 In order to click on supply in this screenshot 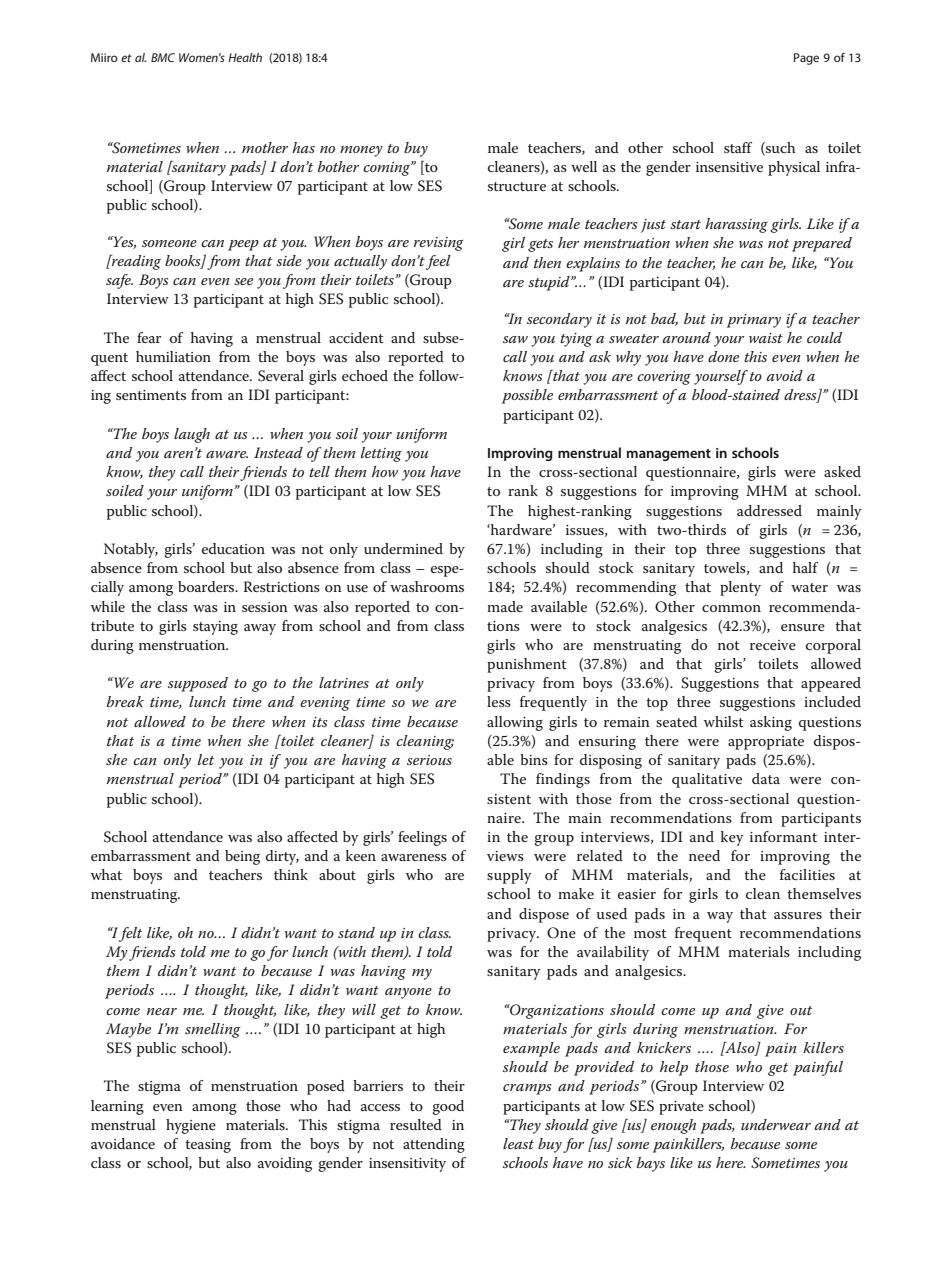, I will do `click(509, 876)`.
